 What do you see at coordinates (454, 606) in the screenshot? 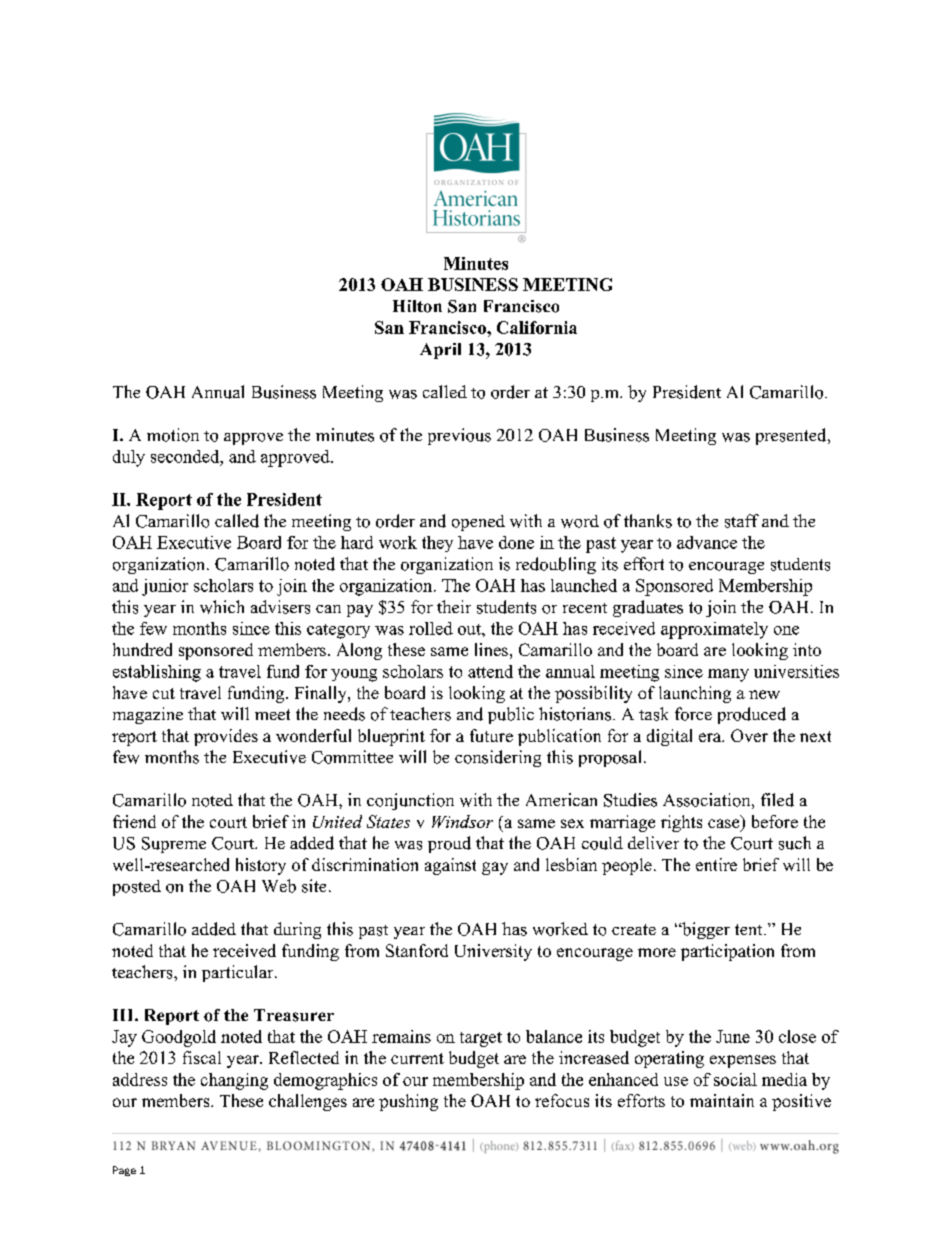
I see `their` at bounding box center [454, 606].
